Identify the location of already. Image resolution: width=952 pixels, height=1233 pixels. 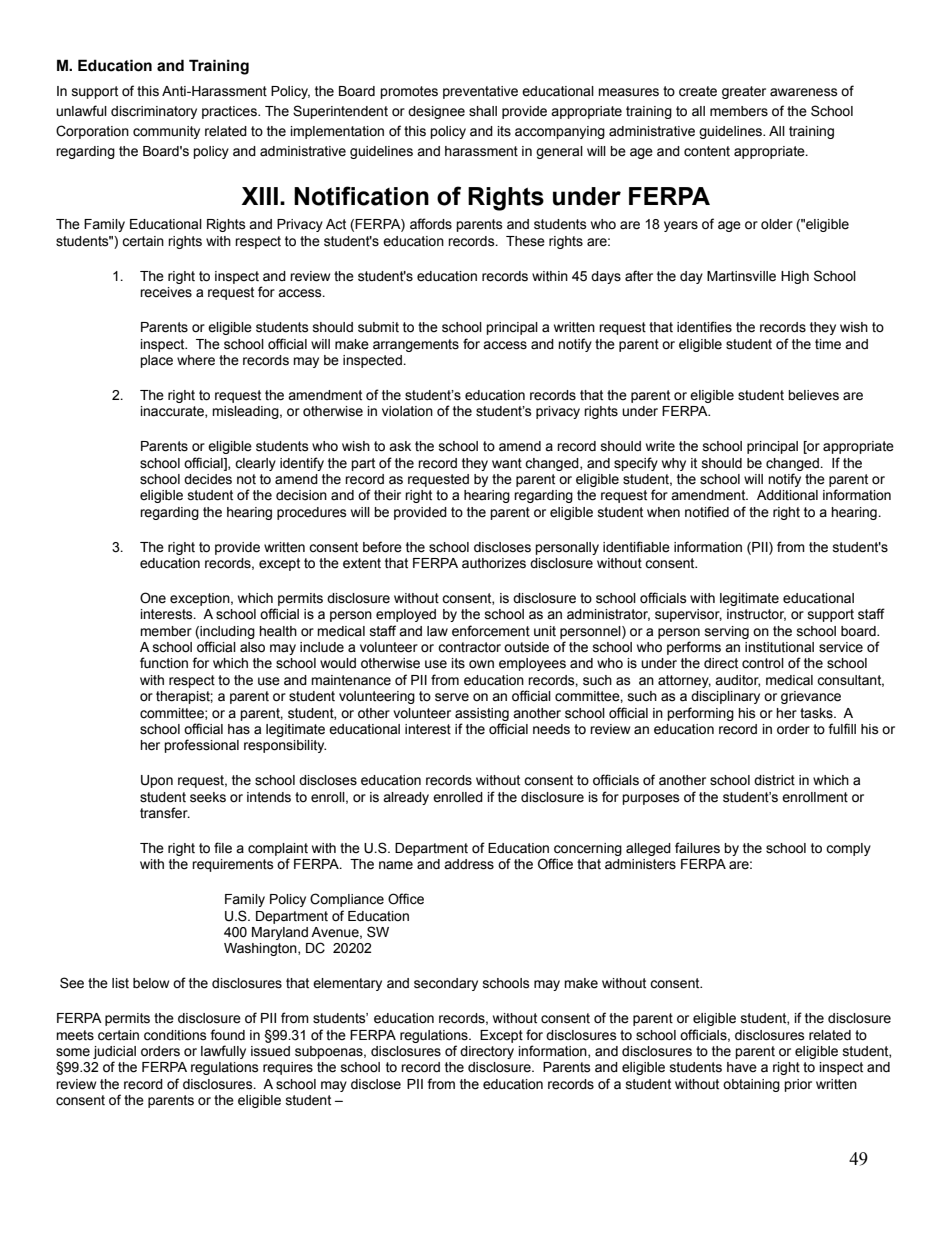
(406, 798).
